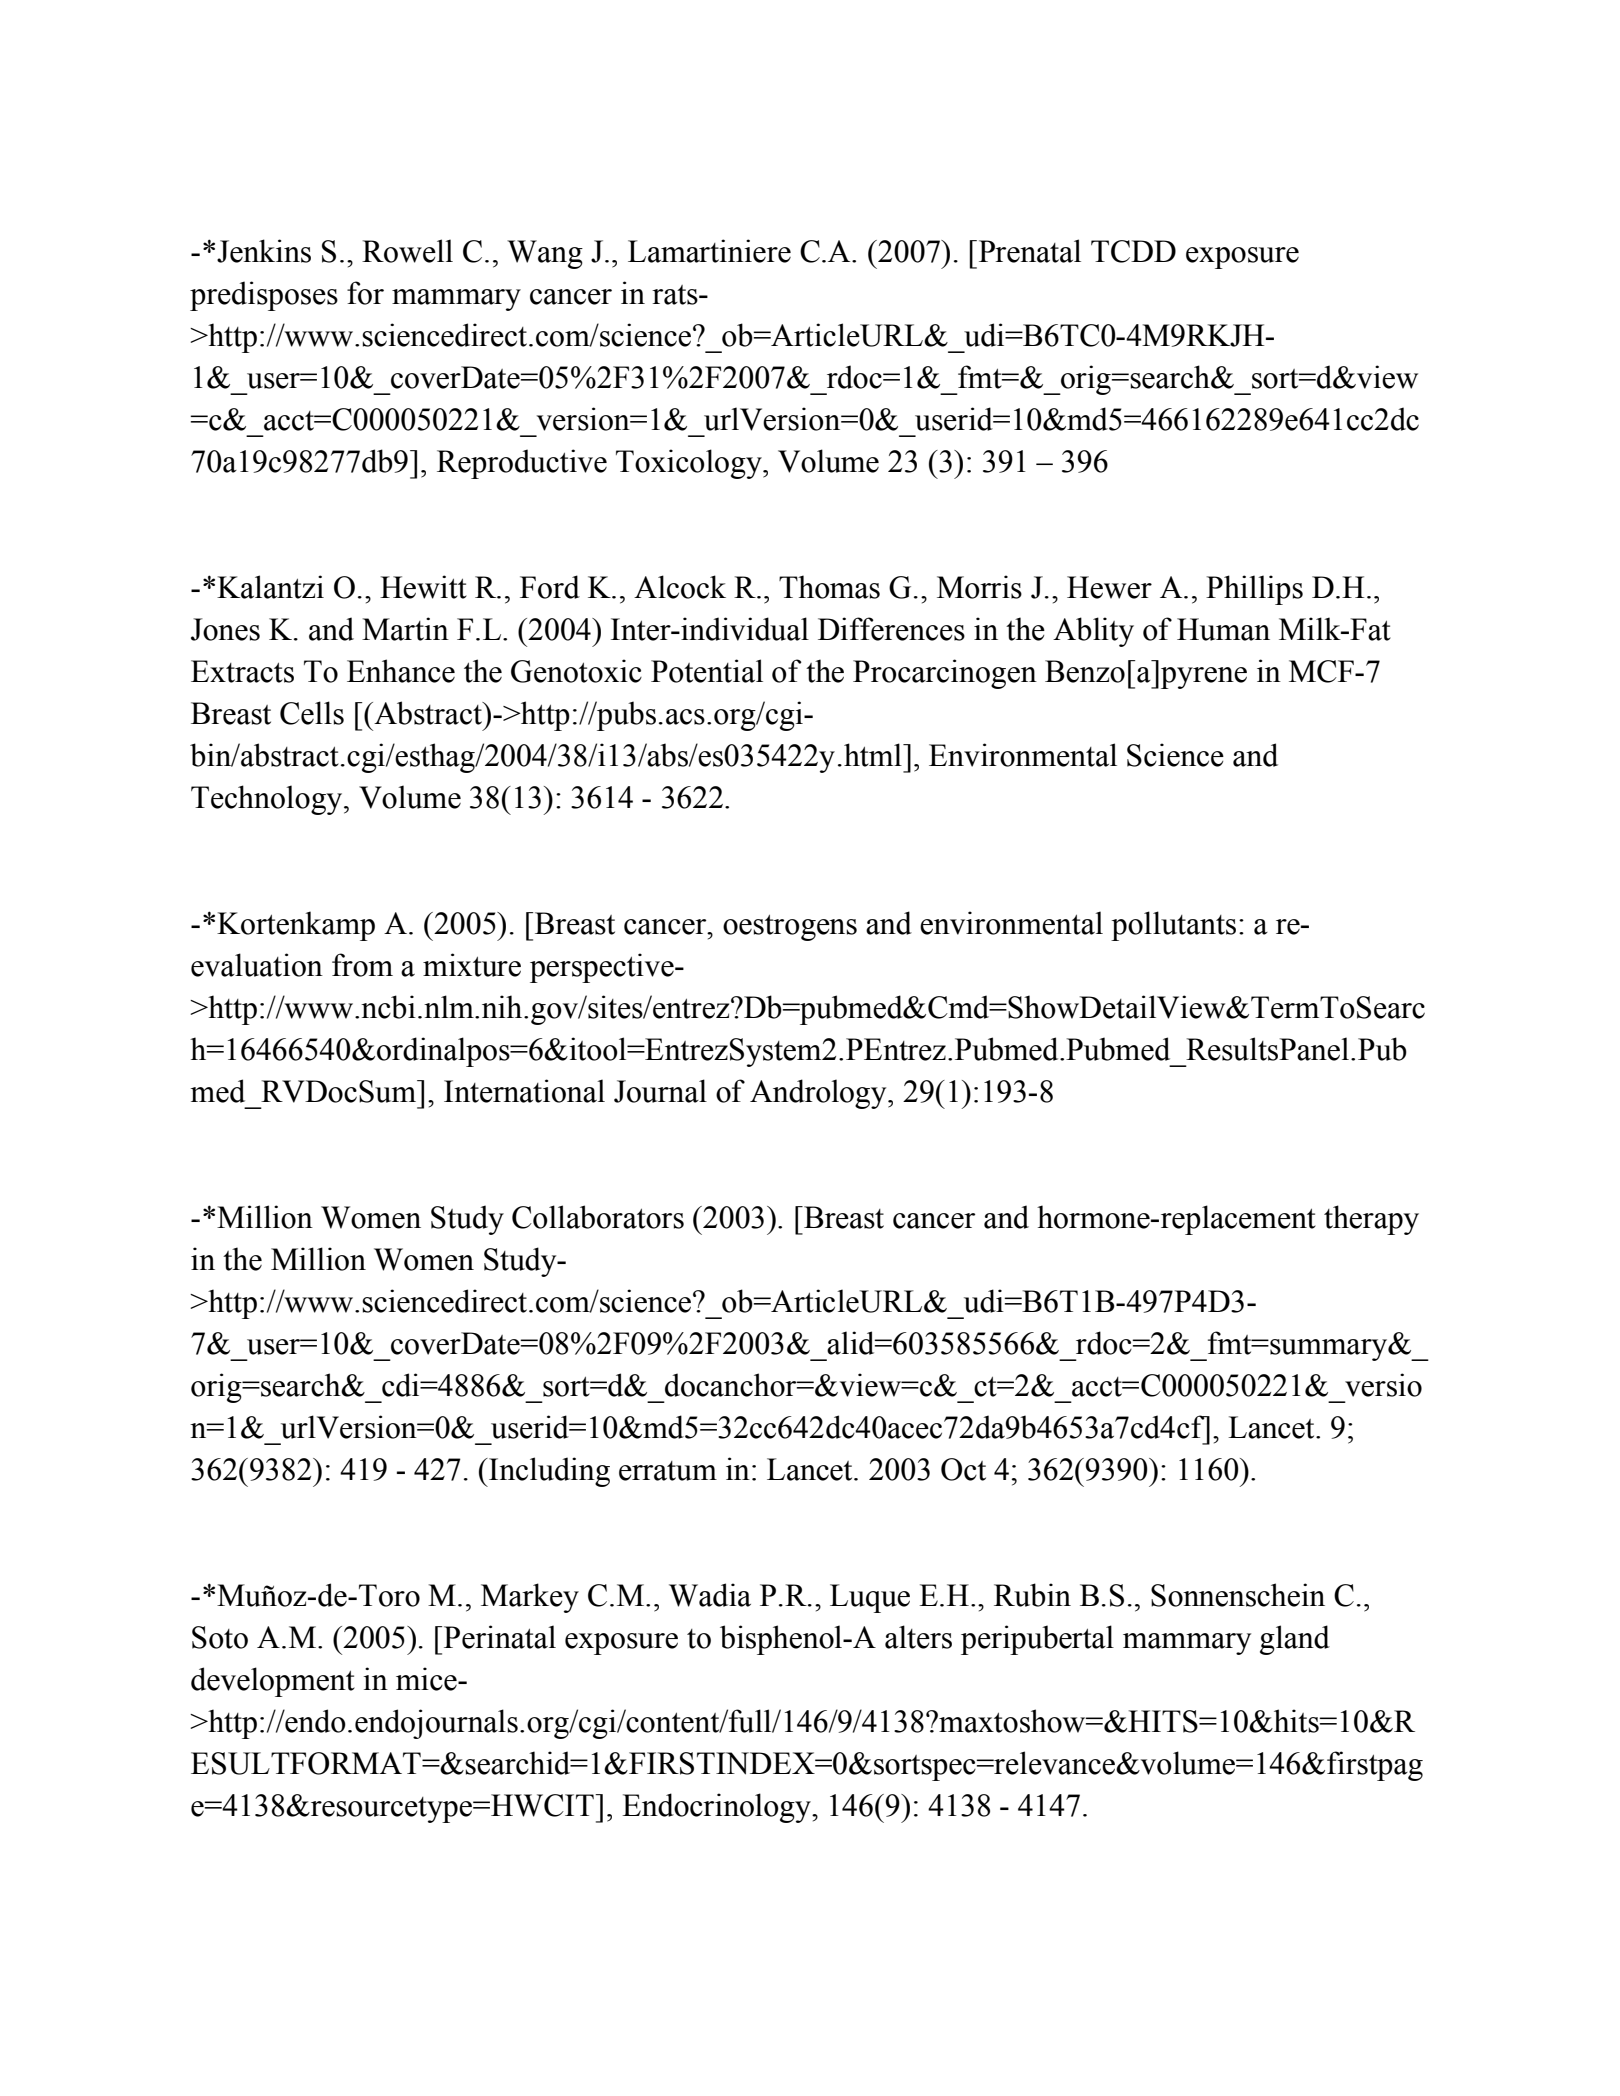 The height and width of the screenshot is (2096, 1620). What do you see at coordinates (472, 965) in the screenshot?
I see `mixture` at bounding box center [472, 965].
